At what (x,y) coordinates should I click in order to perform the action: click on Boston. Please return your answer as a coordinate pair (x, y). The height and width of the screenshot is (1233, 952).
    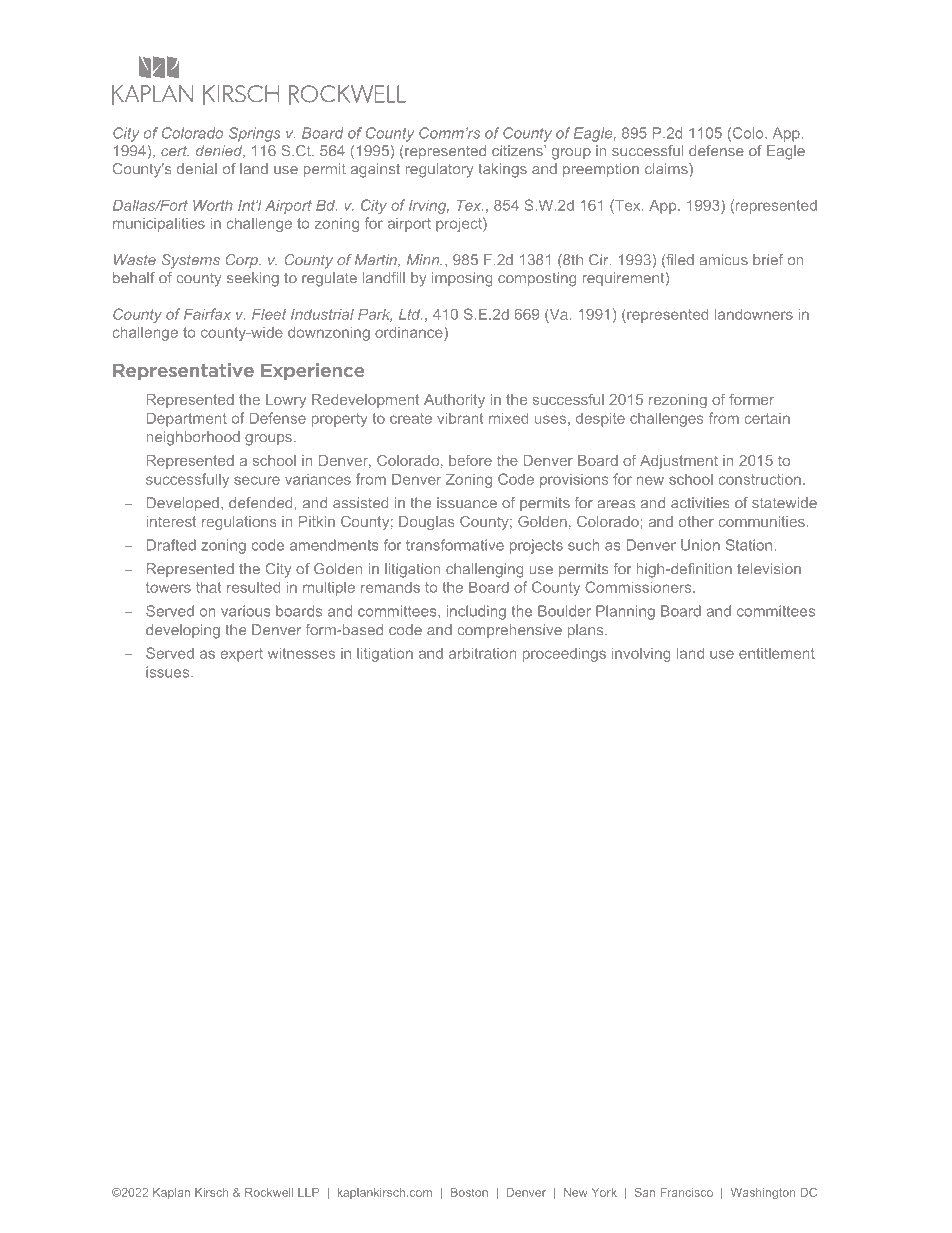
    Looking at the image, I should click on (469, 1192).
